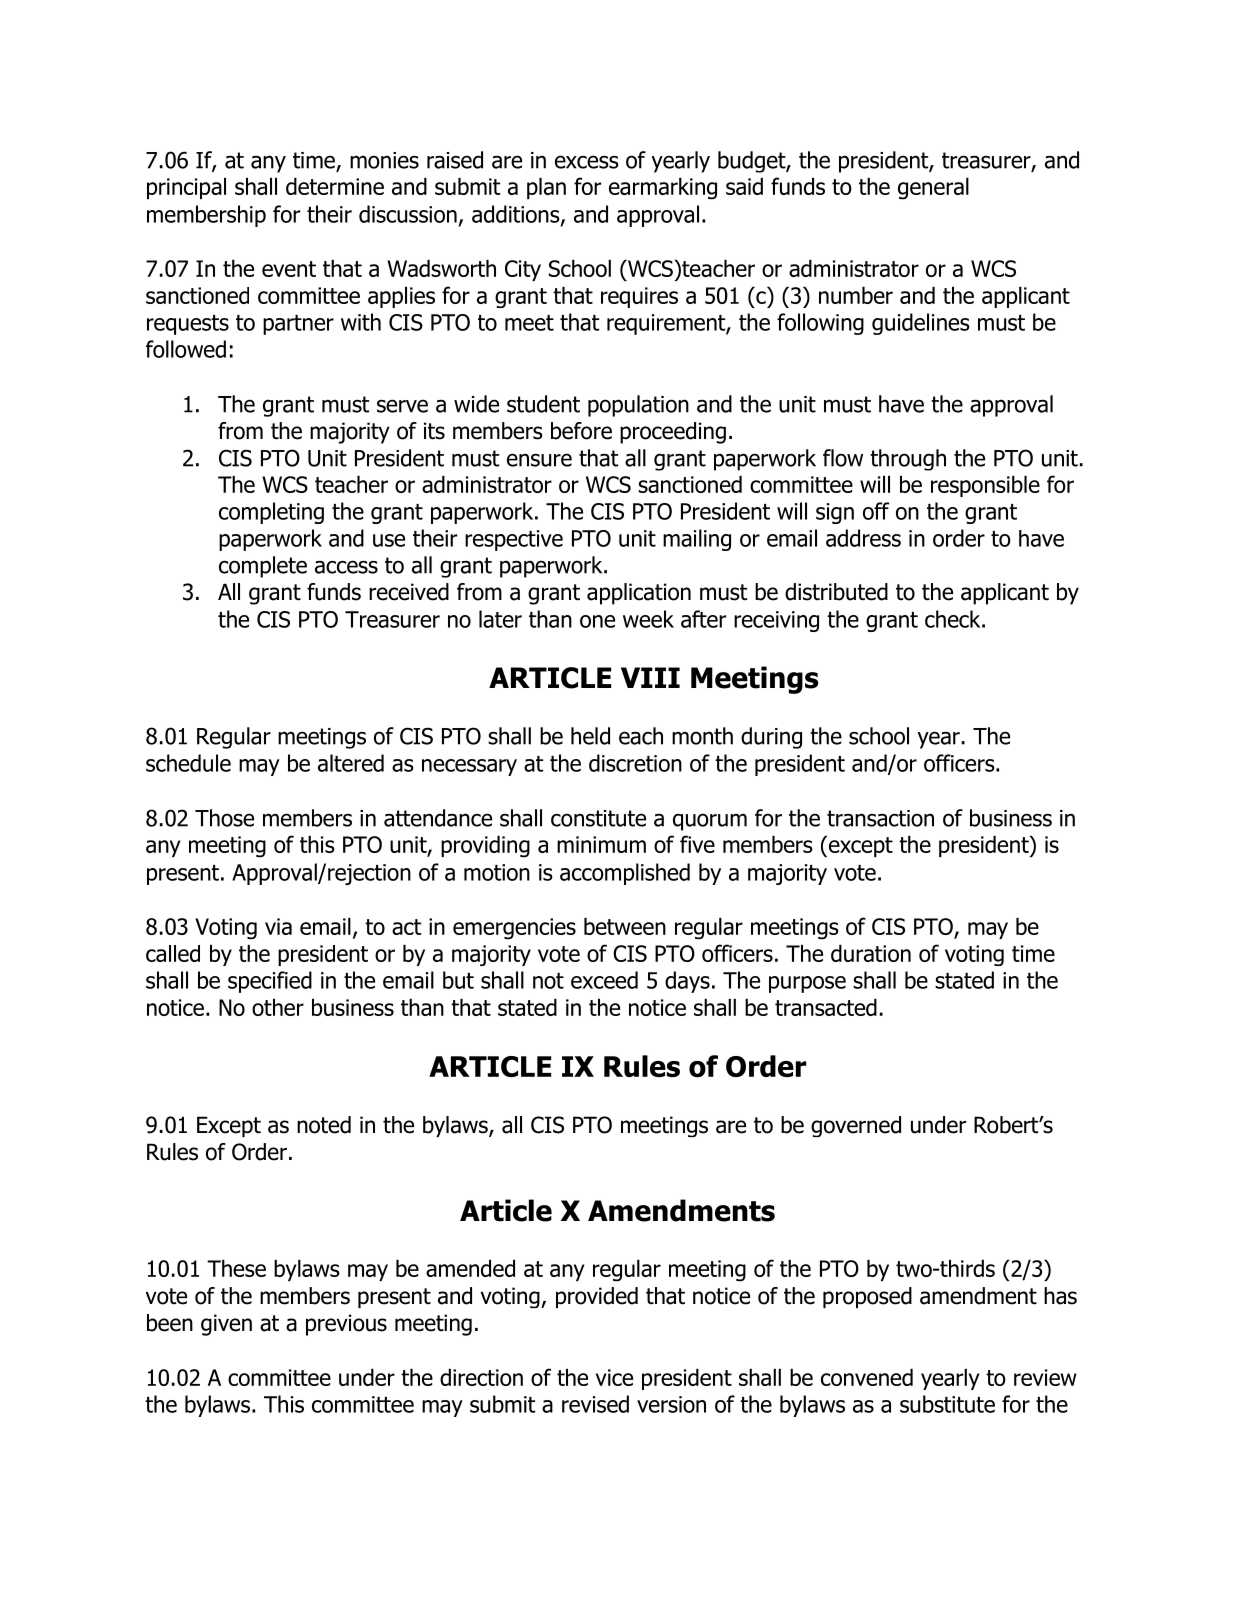  Describe the element at coordinates (587, 162) in the document. I see `excess` at that location.
